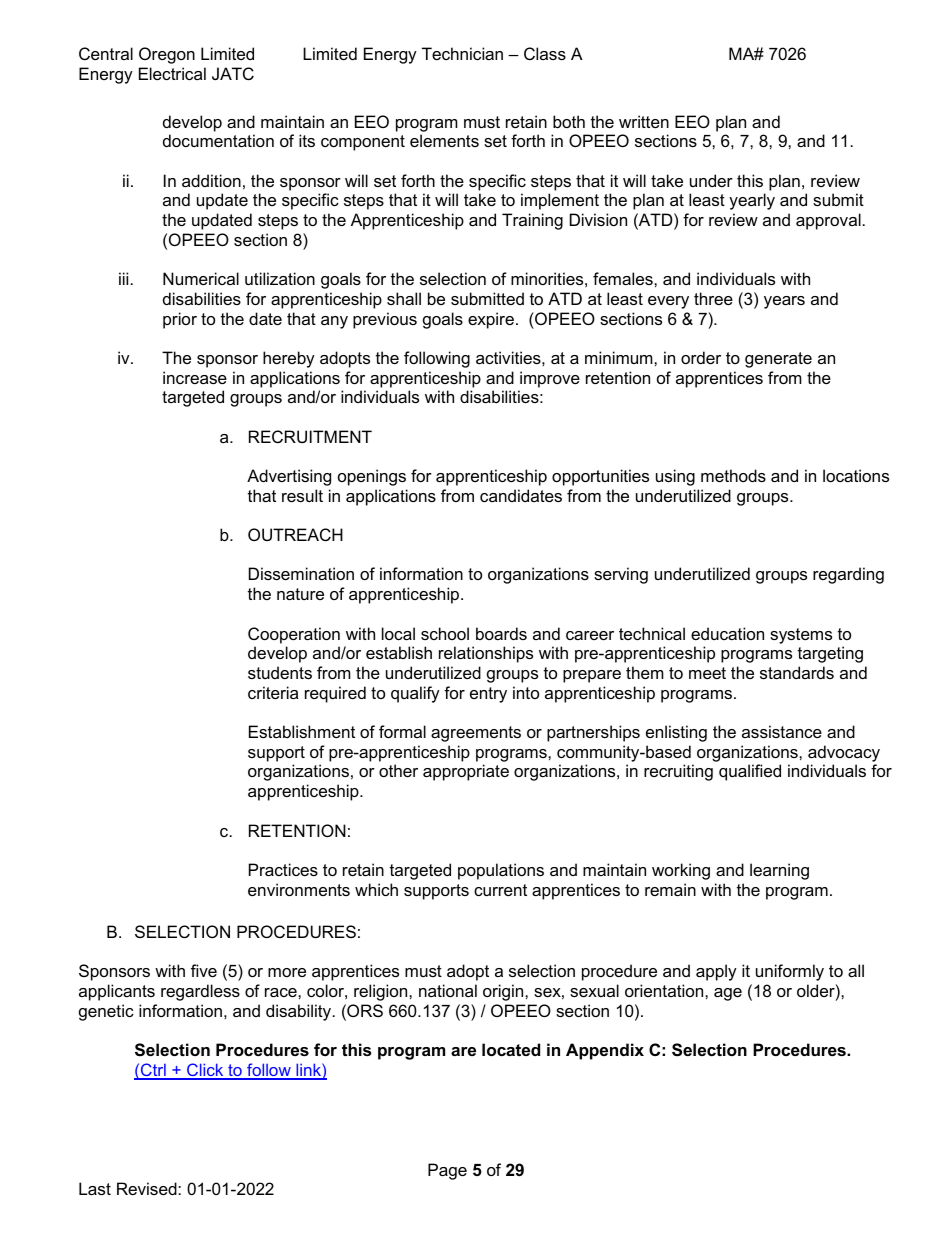 This screenshot has width=952, height=1233. What do you see at coordinates (644, 121) in the screenshot?
I see `written` at bounding box center [644, 121].
